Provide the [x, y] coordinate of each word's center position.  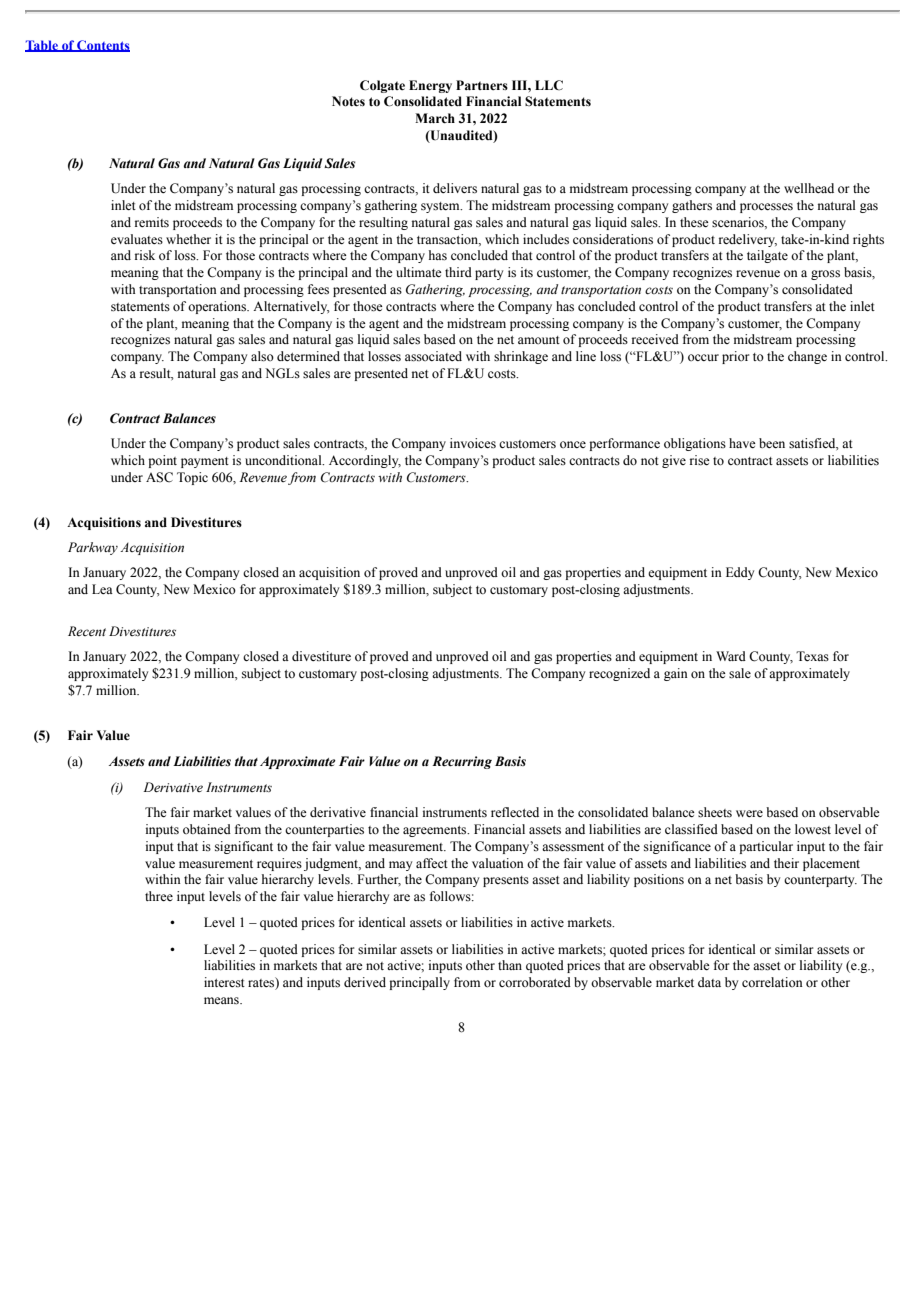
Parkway [93, 548]
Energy [430, 86]
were [749, 813]
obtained [207, 829]
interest [224, 982]
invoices [473, 443]
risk [145, 255]
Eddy [740, 573]
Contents [102, 46]
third [458, 272]
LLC [549, 85]
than [510, 965]
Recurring [462, 762]
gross [825, 275]
